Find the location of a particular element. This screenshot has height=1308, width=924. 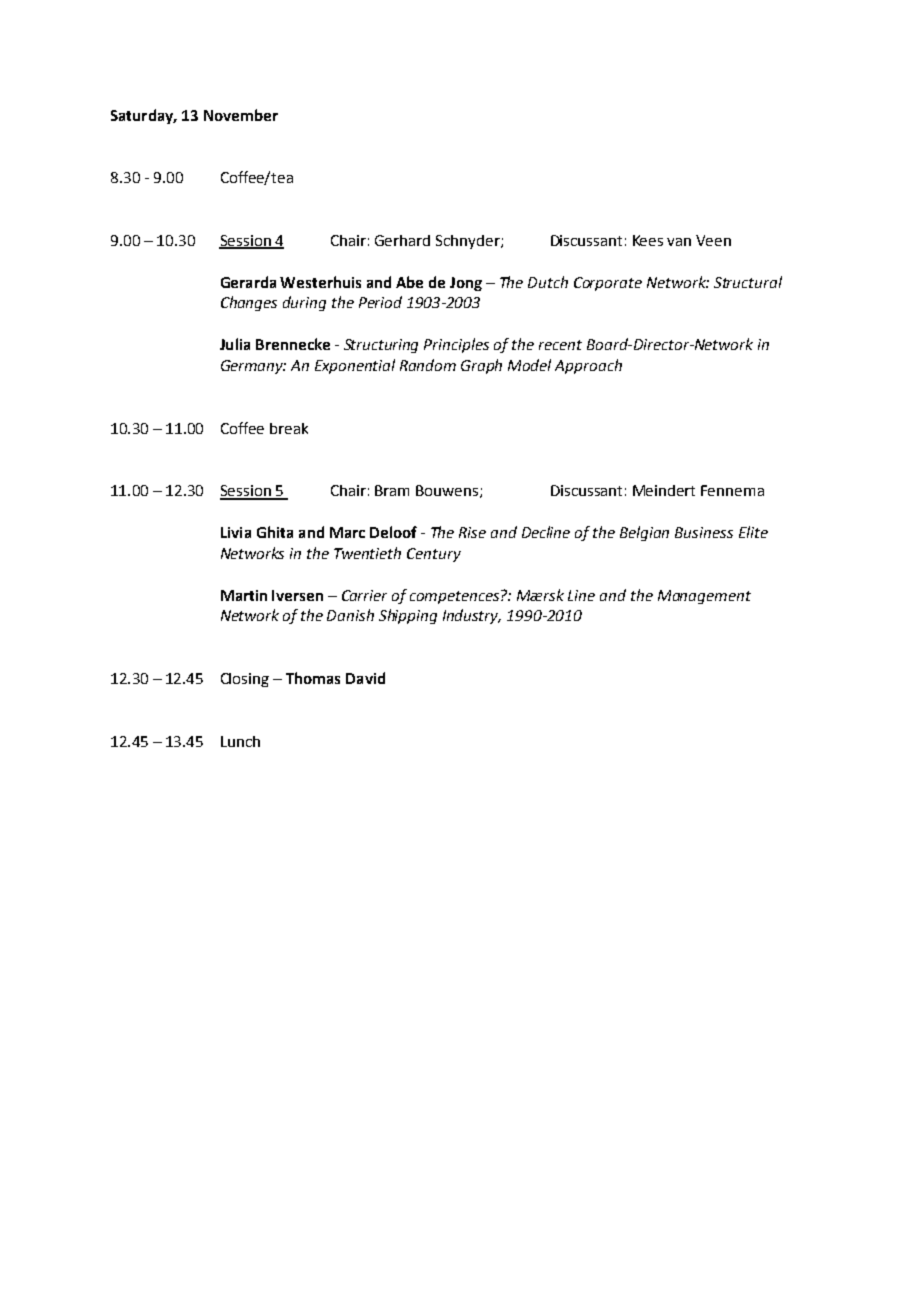

Iversen is located at coordinates (297, 595).
